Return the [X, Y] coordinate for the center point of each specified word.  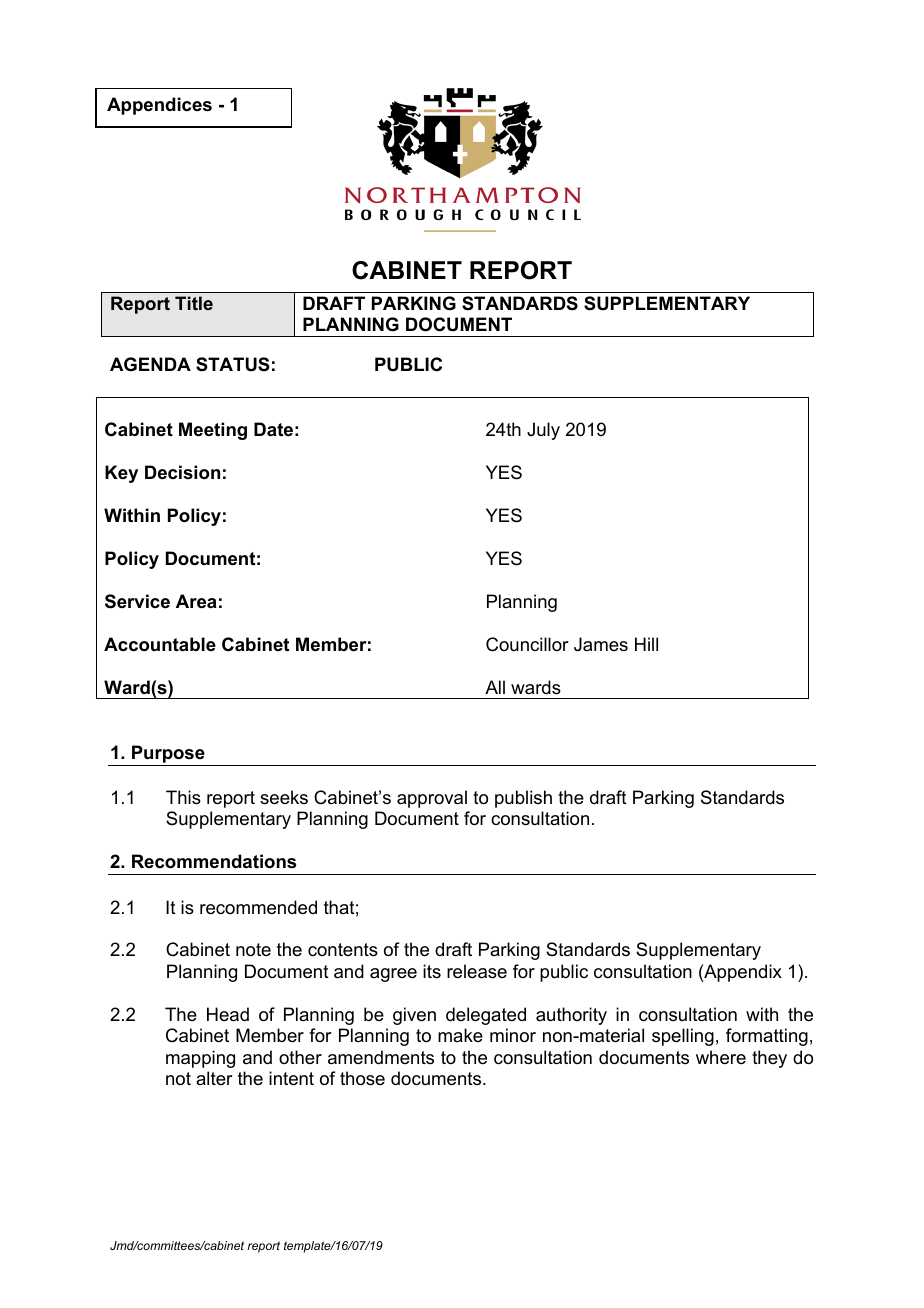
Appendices [159, 106]
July [543, 431]
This [183, 797]
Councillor [527, 644]
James [601, 644]
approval [432, 799]
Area [196, 601]
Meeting [213, 431]
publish [523, 799]
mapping [200, 1059]
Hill [646, 644]
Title [194, 303]
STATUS [233, 364]
